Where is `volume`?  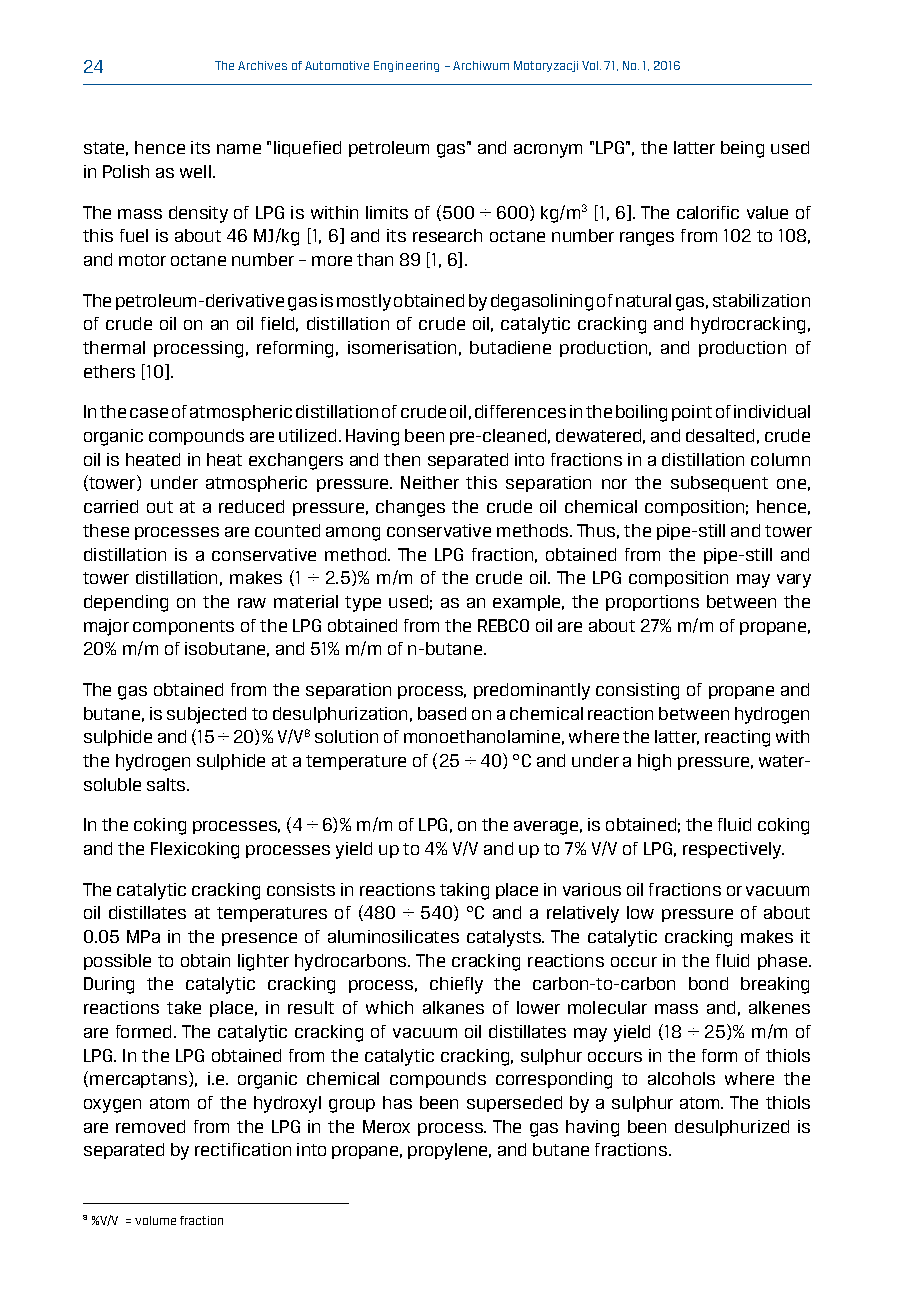 volume is located at coordinates (155, 1220).
